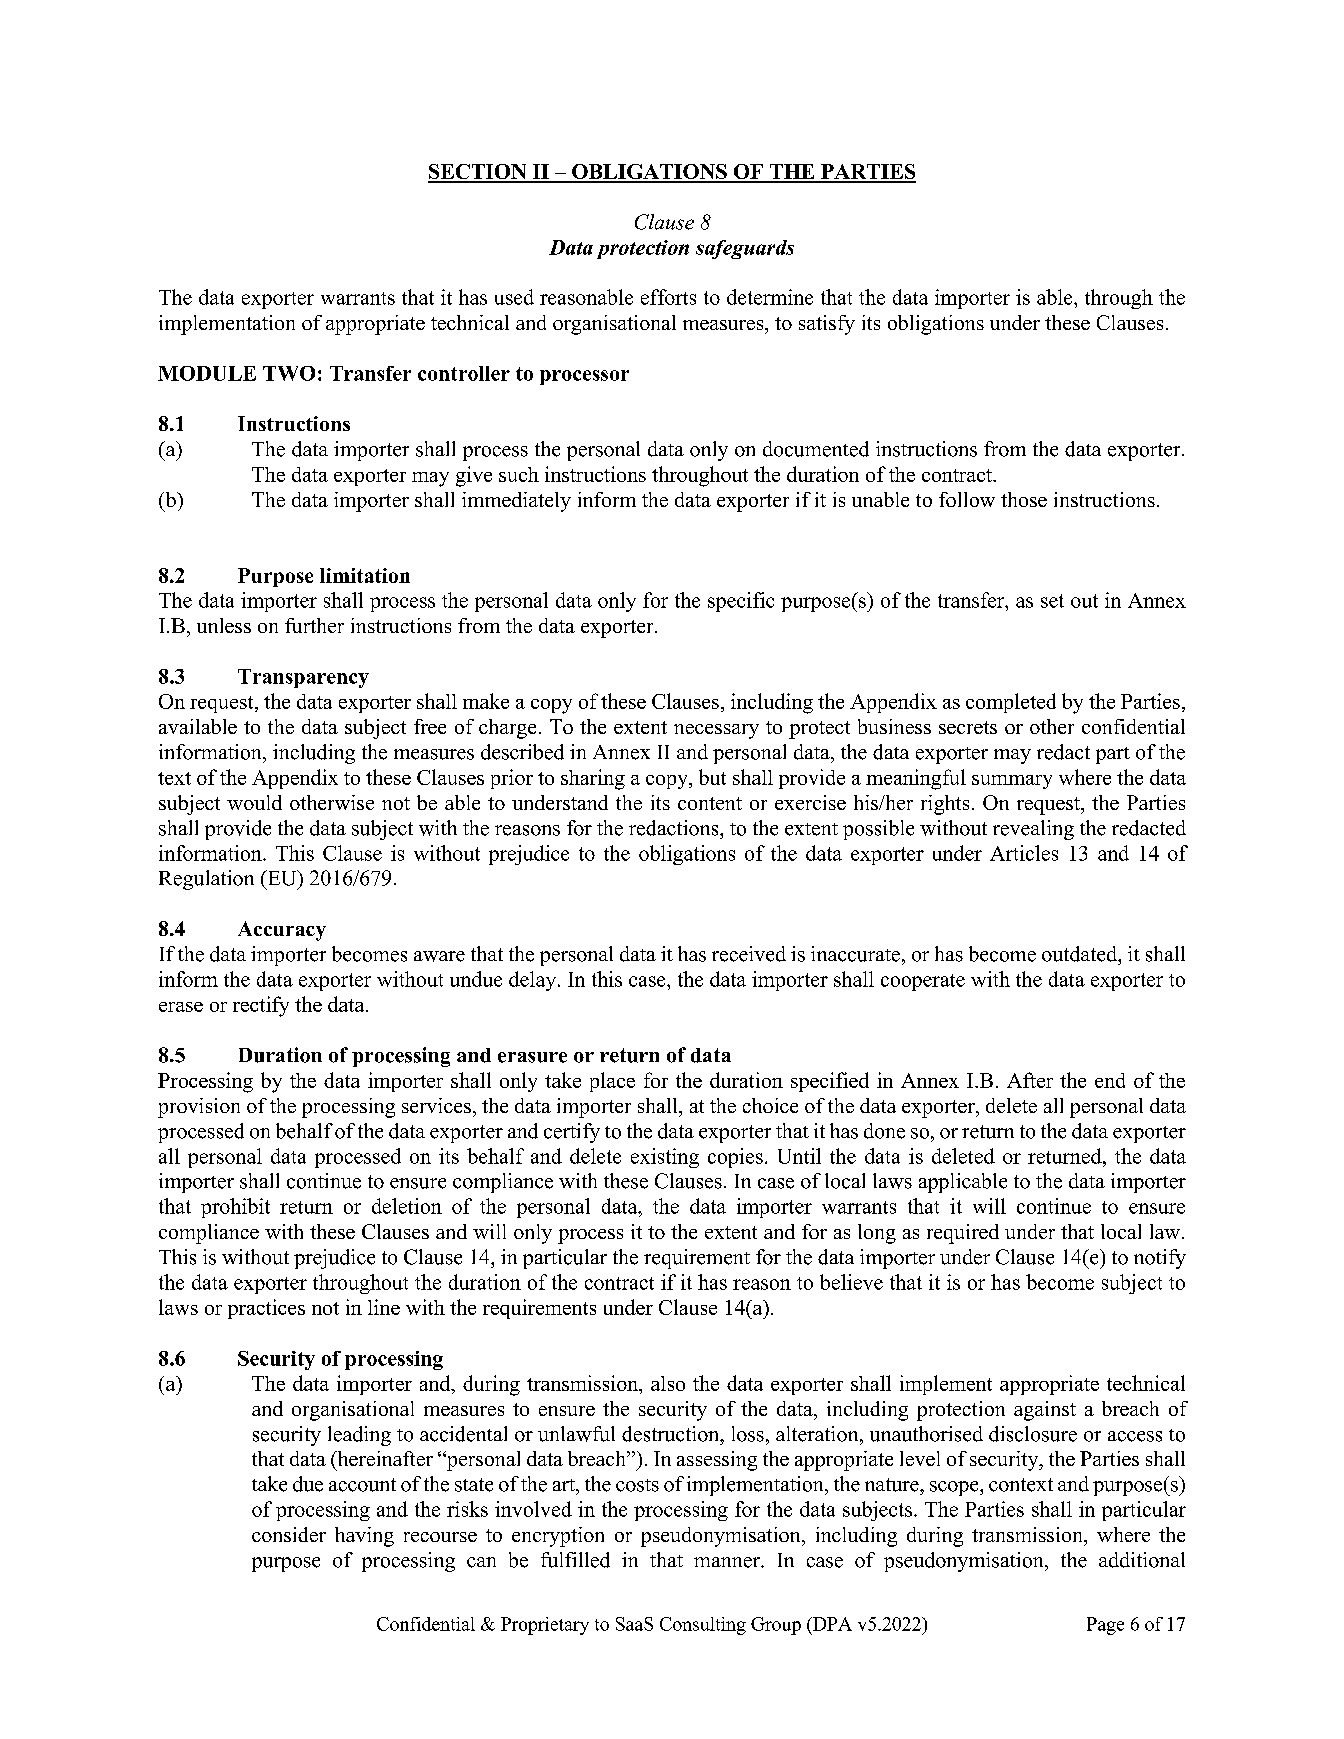 Image resolution: width=1344 pixels, height=1739 pixels. Describe the element at coordinates (827, 325) in the image. I see `satisfy` at that location.
